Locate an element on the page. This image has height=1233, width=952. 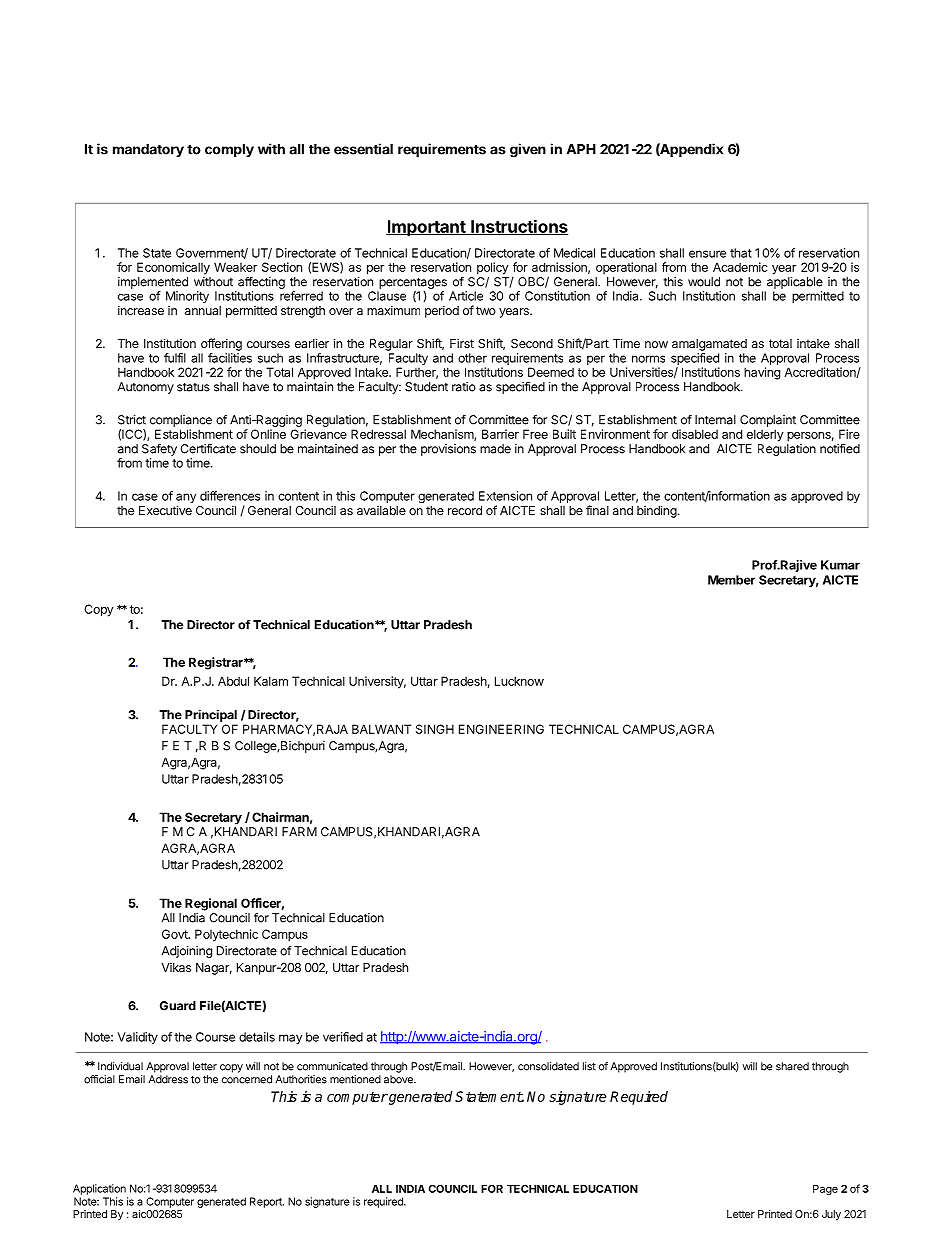
given is located at coordinates (528, 150).
